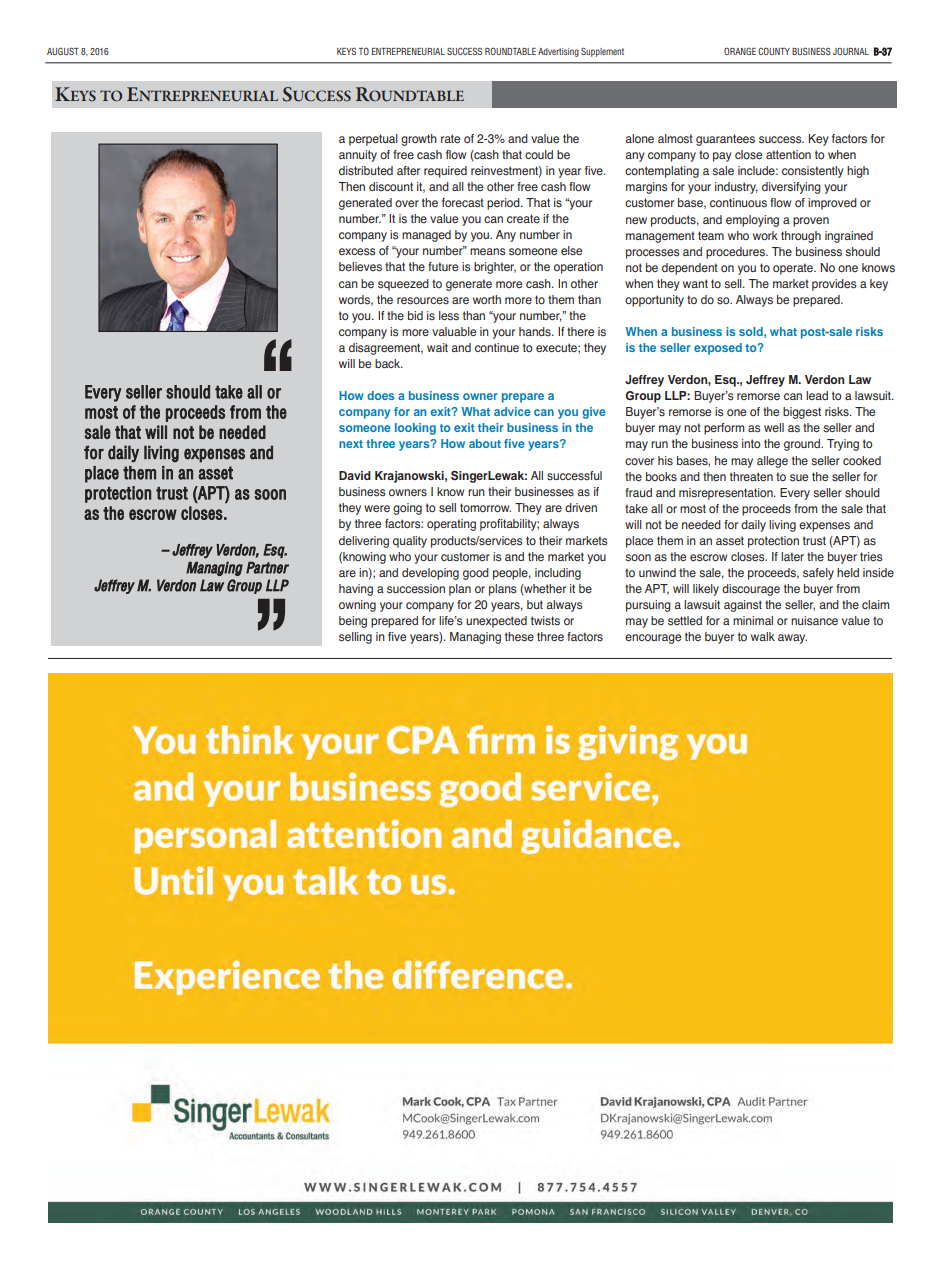 The height and width of the screenshot is (1288, 933). I want to click on being, so click(353, 622).
